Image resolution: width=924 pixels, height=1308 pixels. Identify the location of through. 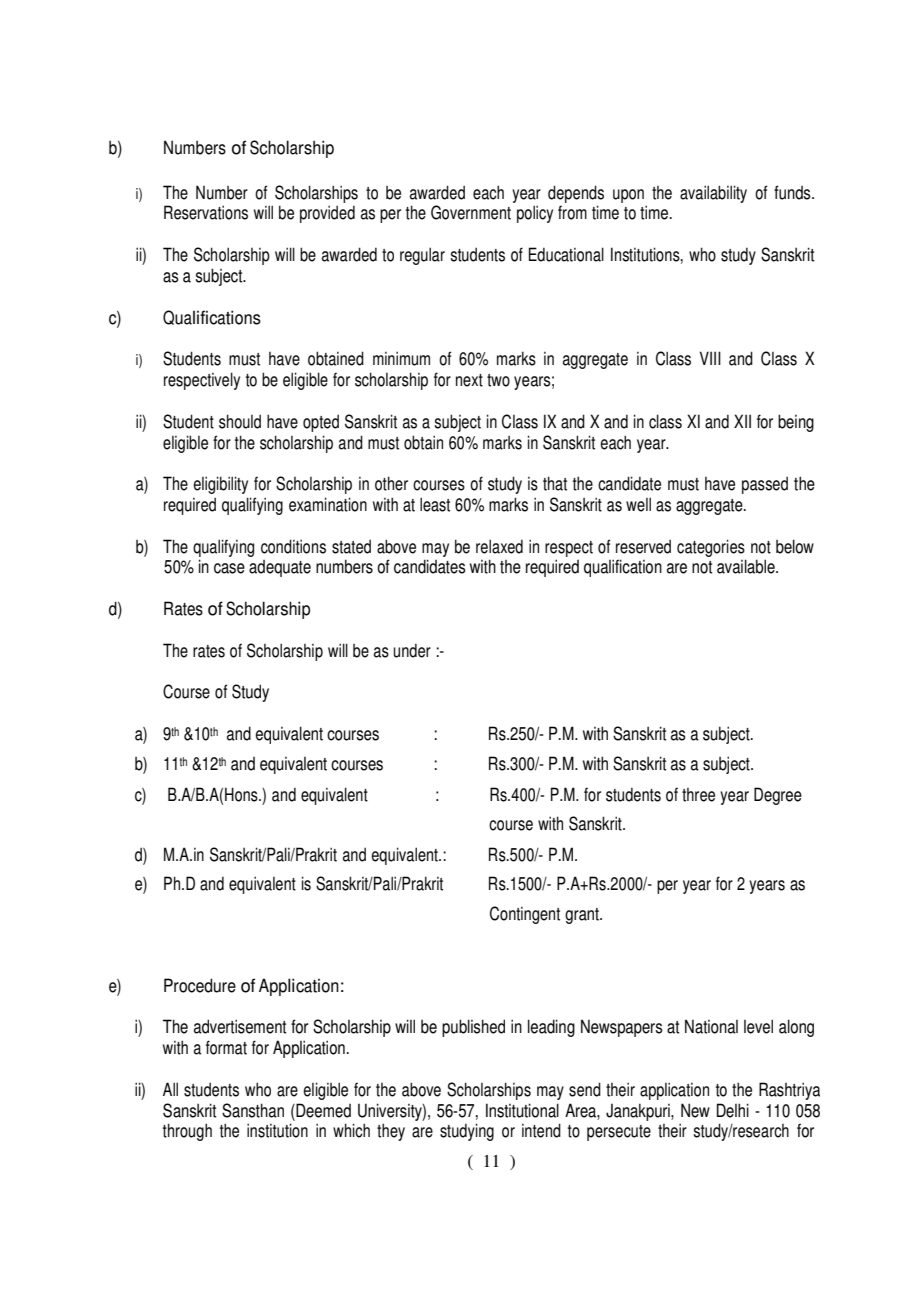
(187, 1132).
